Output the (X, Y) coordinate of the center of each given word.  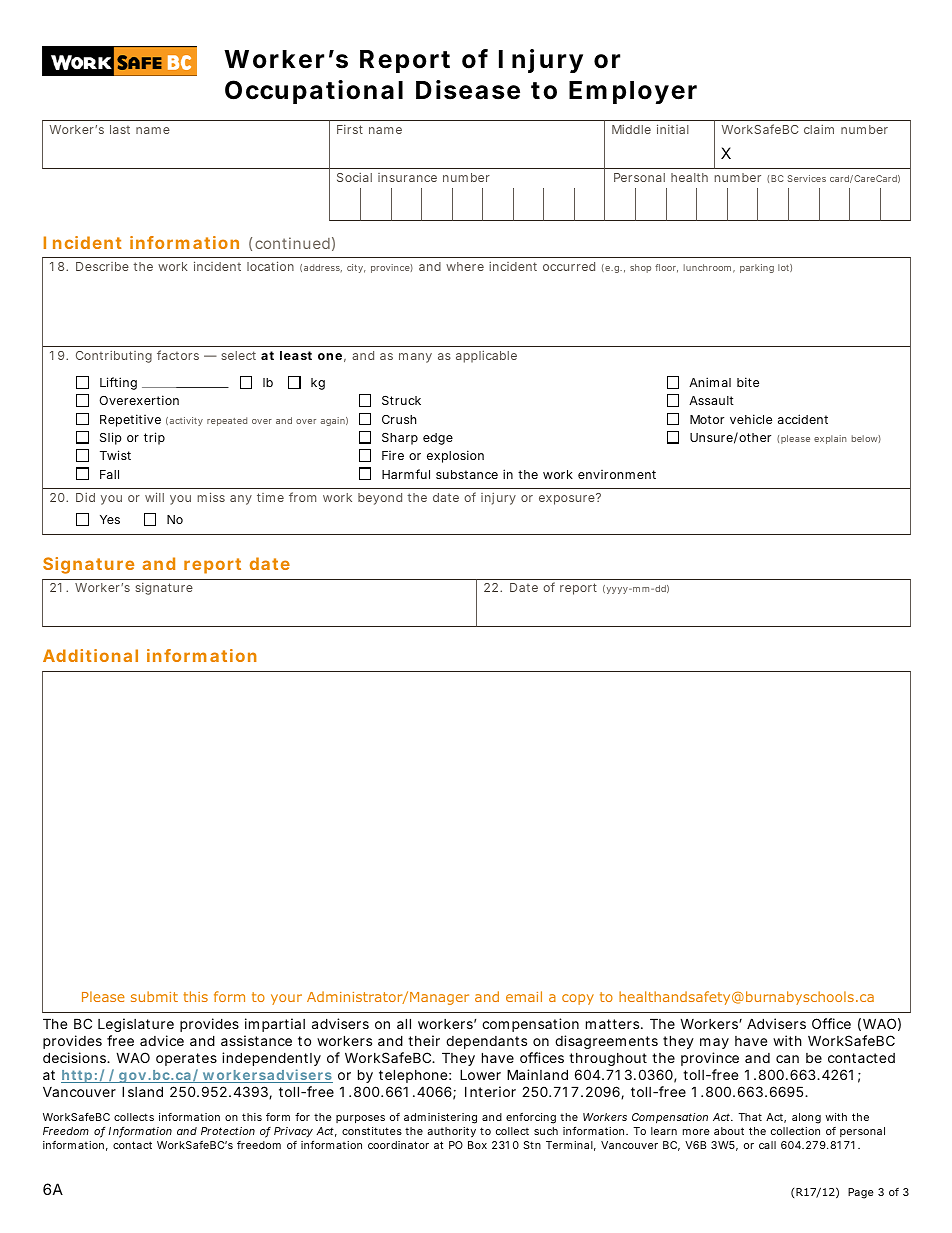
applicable (486, 357)
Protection (228, 1131)
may (714, 1045)
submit (154, 996)
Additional (90, 655)
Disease (468, 90)
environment (617, 474)
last (120, 129)
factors (178, 355)
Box (477, 1145)
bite (748, 382)
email (524, 996)
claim (819, 129)
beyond (380, 499)
